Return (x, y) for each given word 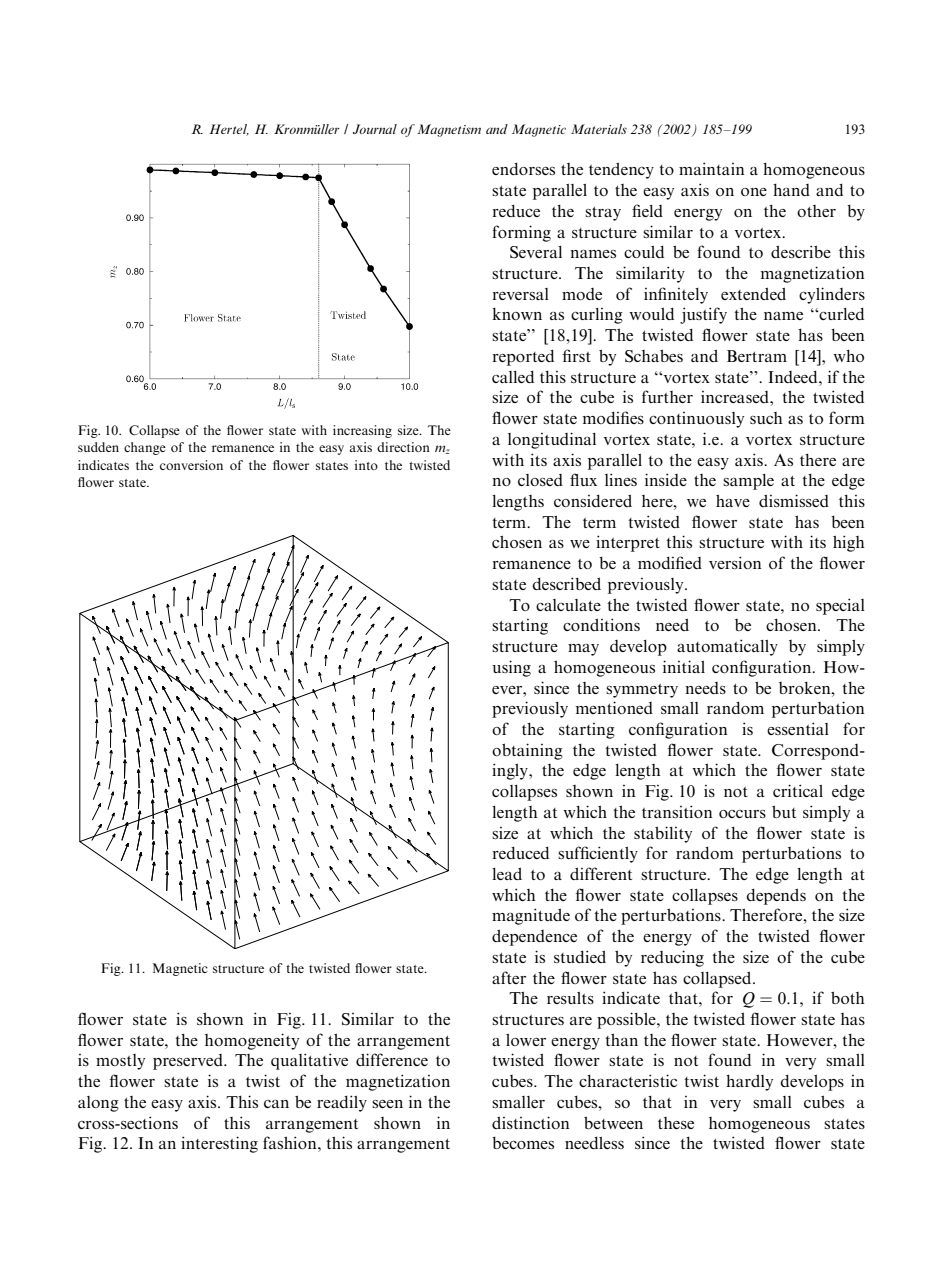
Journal (375, 129)
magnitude (531, 916)
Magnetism (449, 130)
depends (776, 896)
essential (798, 728)
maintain (711, 168)
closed (540, 480)
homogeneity (252, 1041)
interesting (219, 1144)
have (733, 500)
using (511, 668)
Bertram (757, 356)
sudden (98, 447)
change (145, 448)
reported (523, 358)
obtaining (527, 751)
